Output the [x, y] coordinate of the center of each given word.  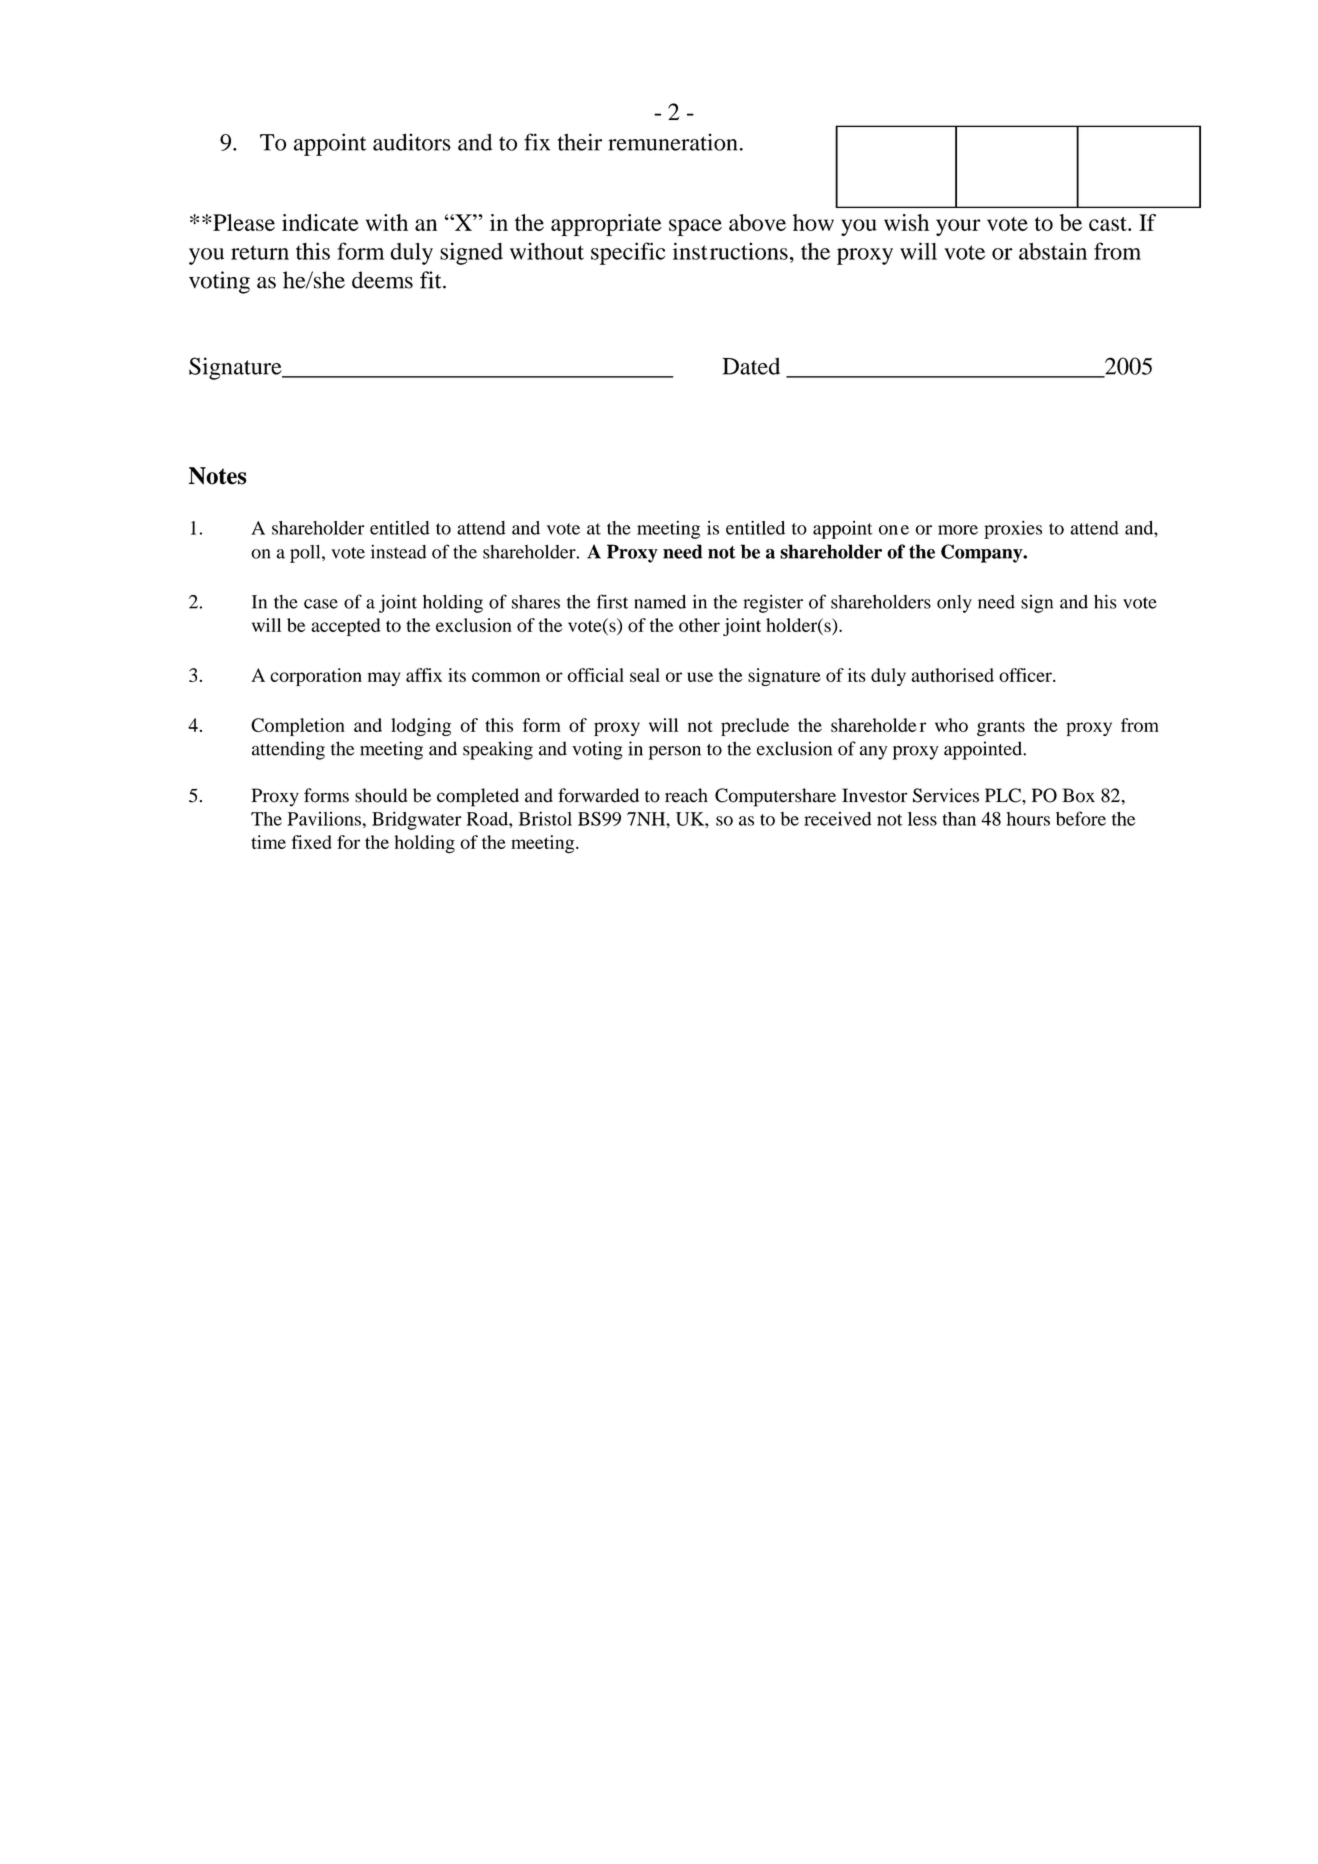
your [958, 227]
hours [1028, 819]
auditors [412, 142]
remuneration [672, 142]
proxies [1013, 530]
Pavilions [324, 819]
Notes [218, 476]
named [660, 602]
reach [686, 795]
